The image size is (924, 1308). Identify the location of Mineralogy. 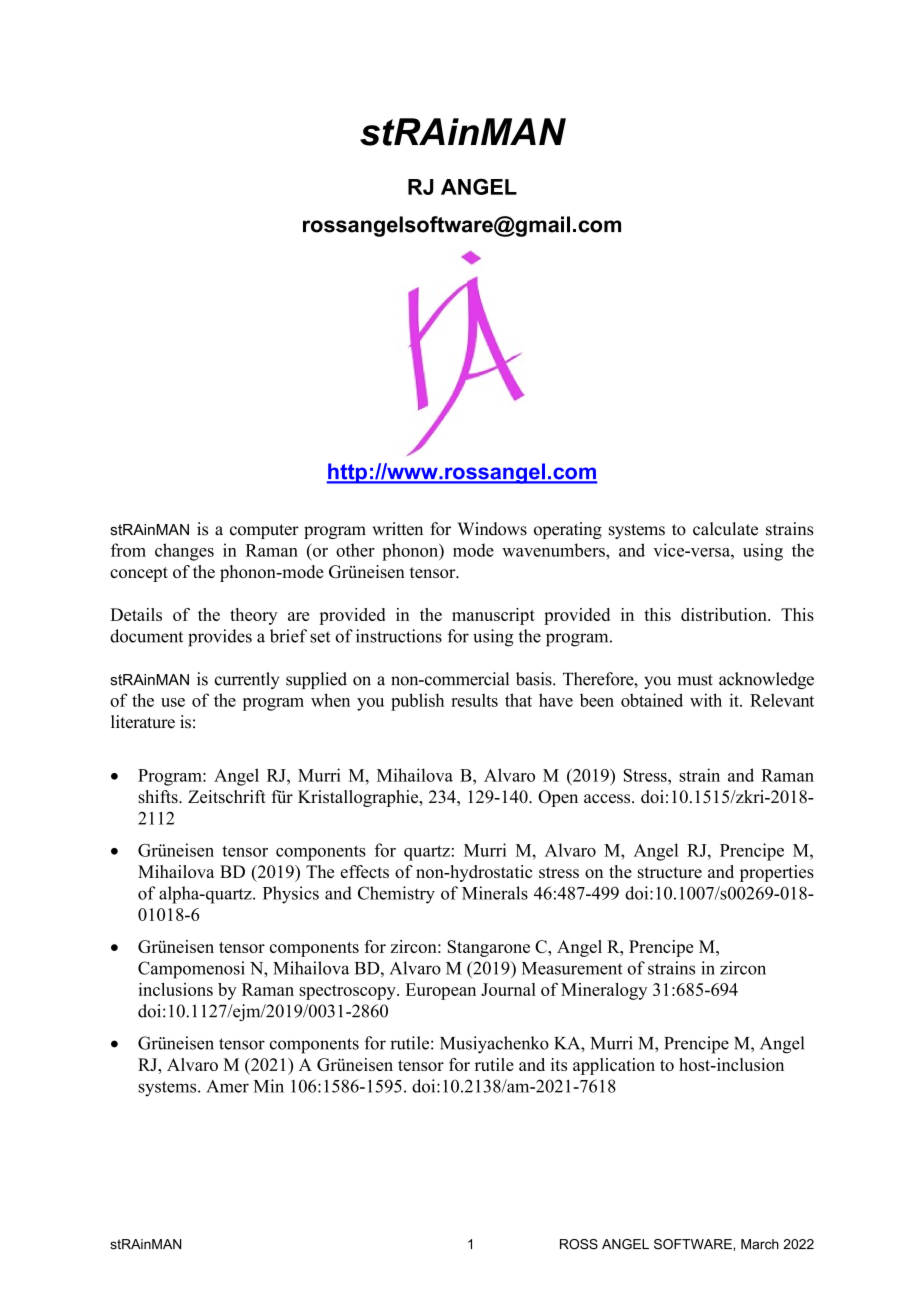
(604, 991).
